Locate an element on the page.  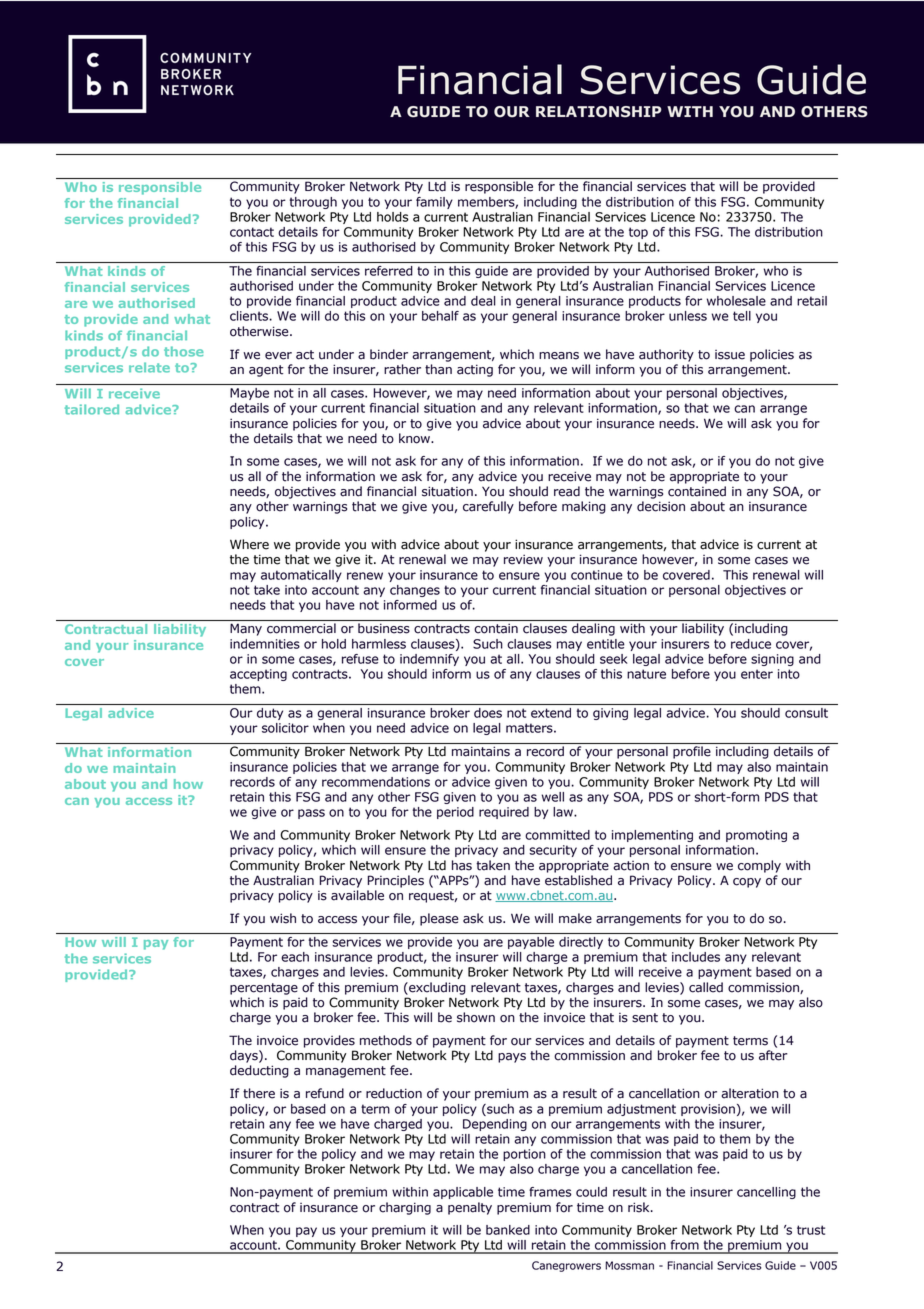
than is located at coordinates (438, 369).
